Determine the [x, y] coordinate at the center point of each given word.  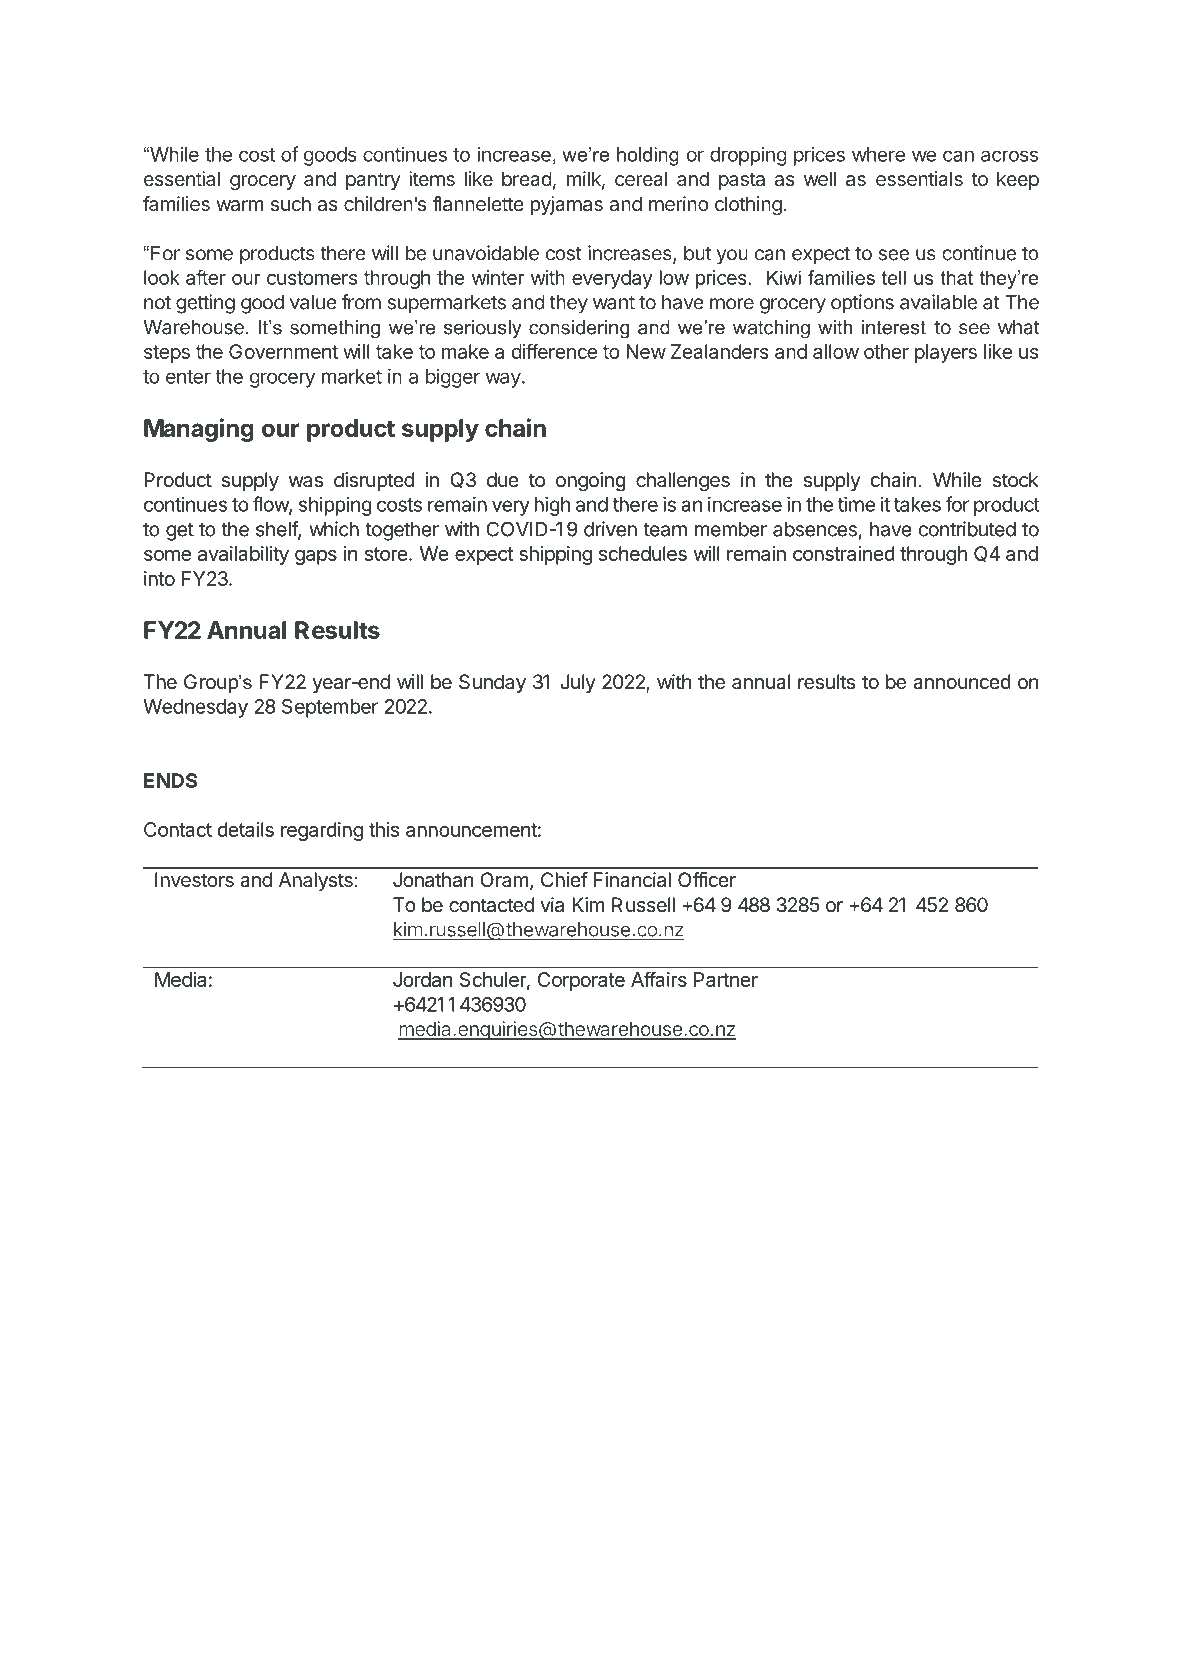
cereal [641, 178]
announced [962, 682]
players [946, 353]
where [878, 154]
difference [554, 351]
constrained [844, 553]
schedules [643, 553]
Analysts [316, 881]
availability [243, 555]
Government [283, 351]
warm [239, 205]
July [578, 683]
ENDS [170, 780]
